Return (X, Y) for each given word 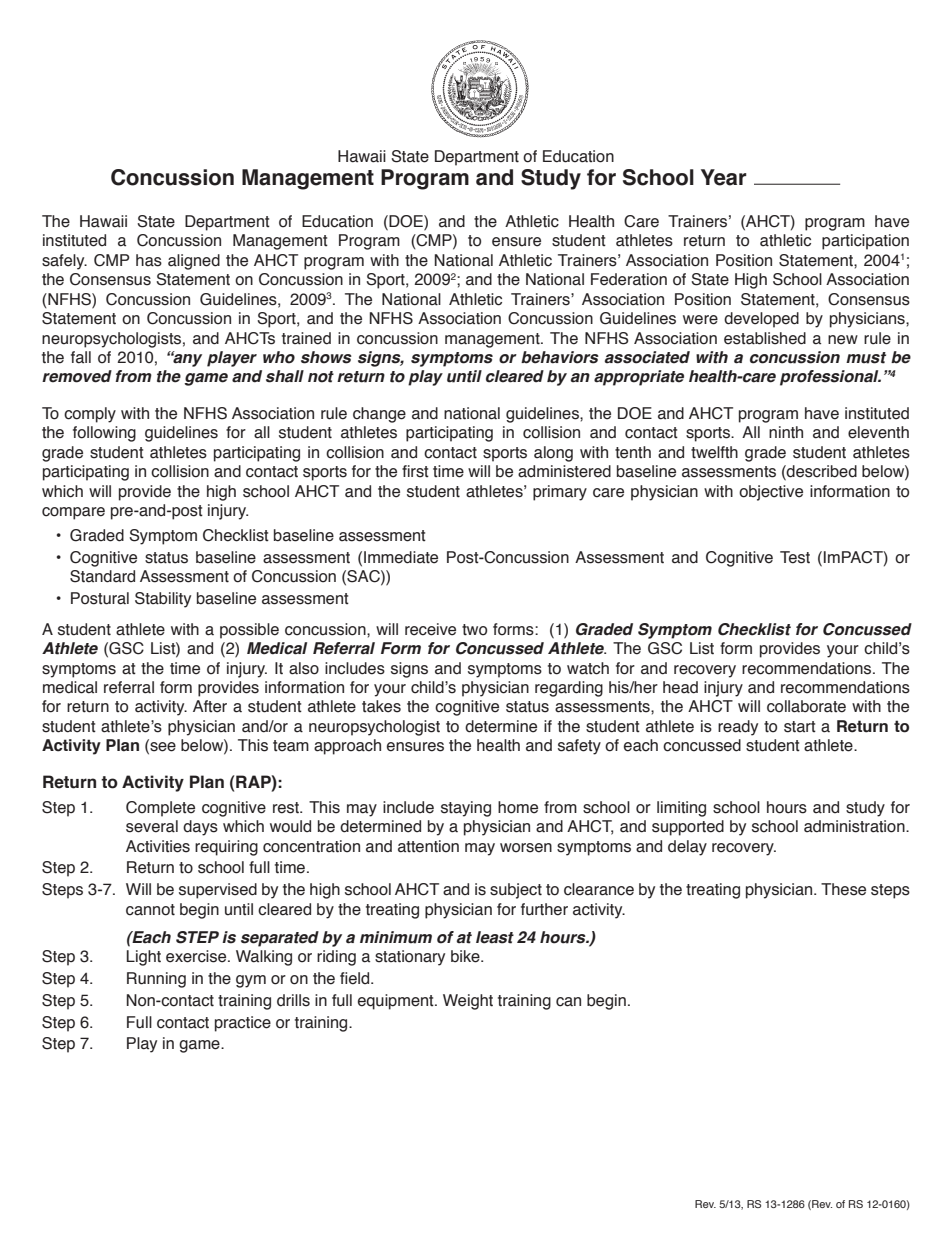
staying (466, 809)
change (379, 415)
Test (795, 557)
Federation (629, 279)
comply (90, 415)
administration (855, 826)
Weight (468, 1002)
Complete (160, 809)
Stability (163, 600)
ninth (786, 432)
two (474, 630)
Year (724, 177)
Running (156, 980)
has (149, 260)
